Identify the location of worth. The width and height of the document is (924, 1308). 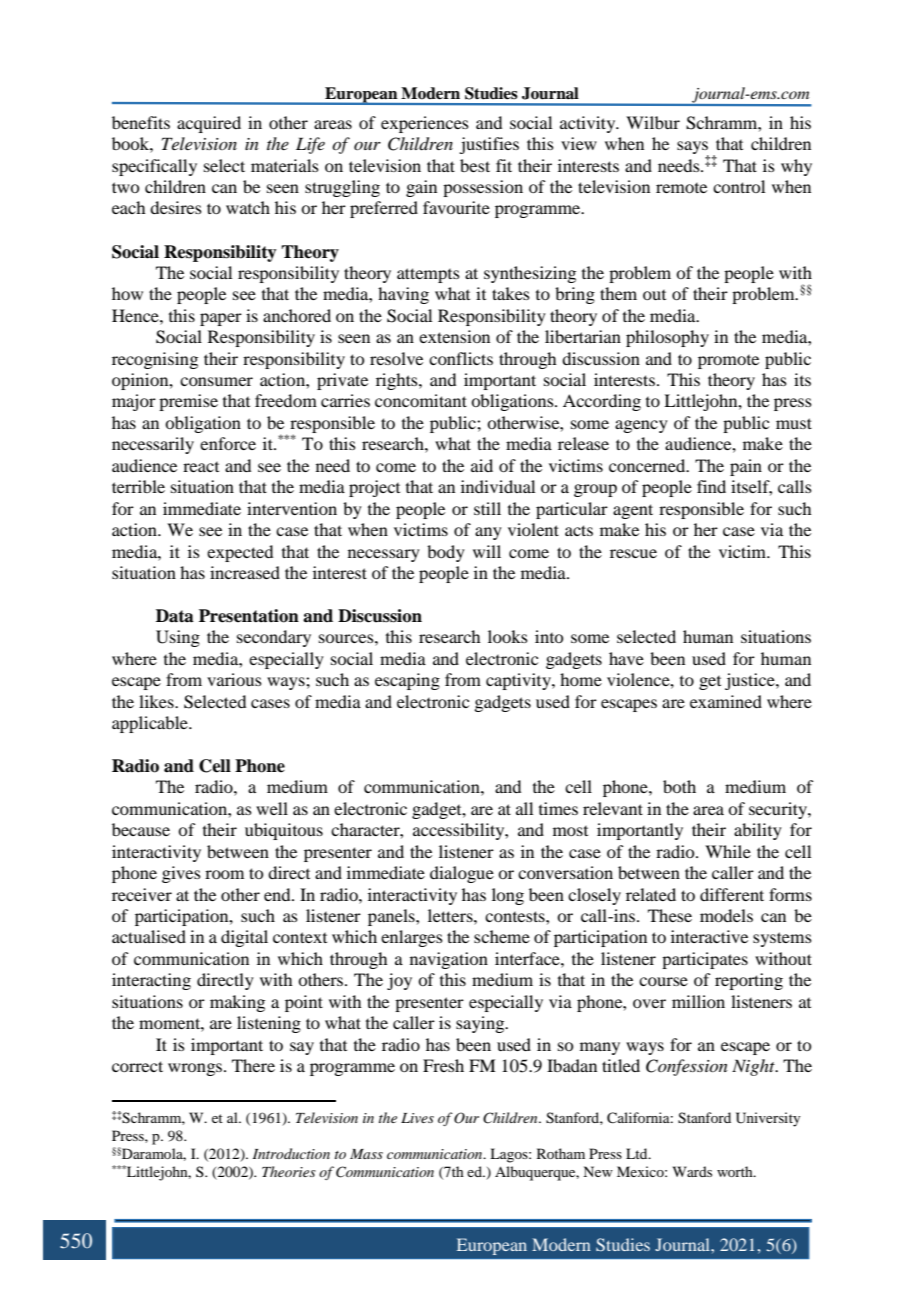
(736, 1171).
